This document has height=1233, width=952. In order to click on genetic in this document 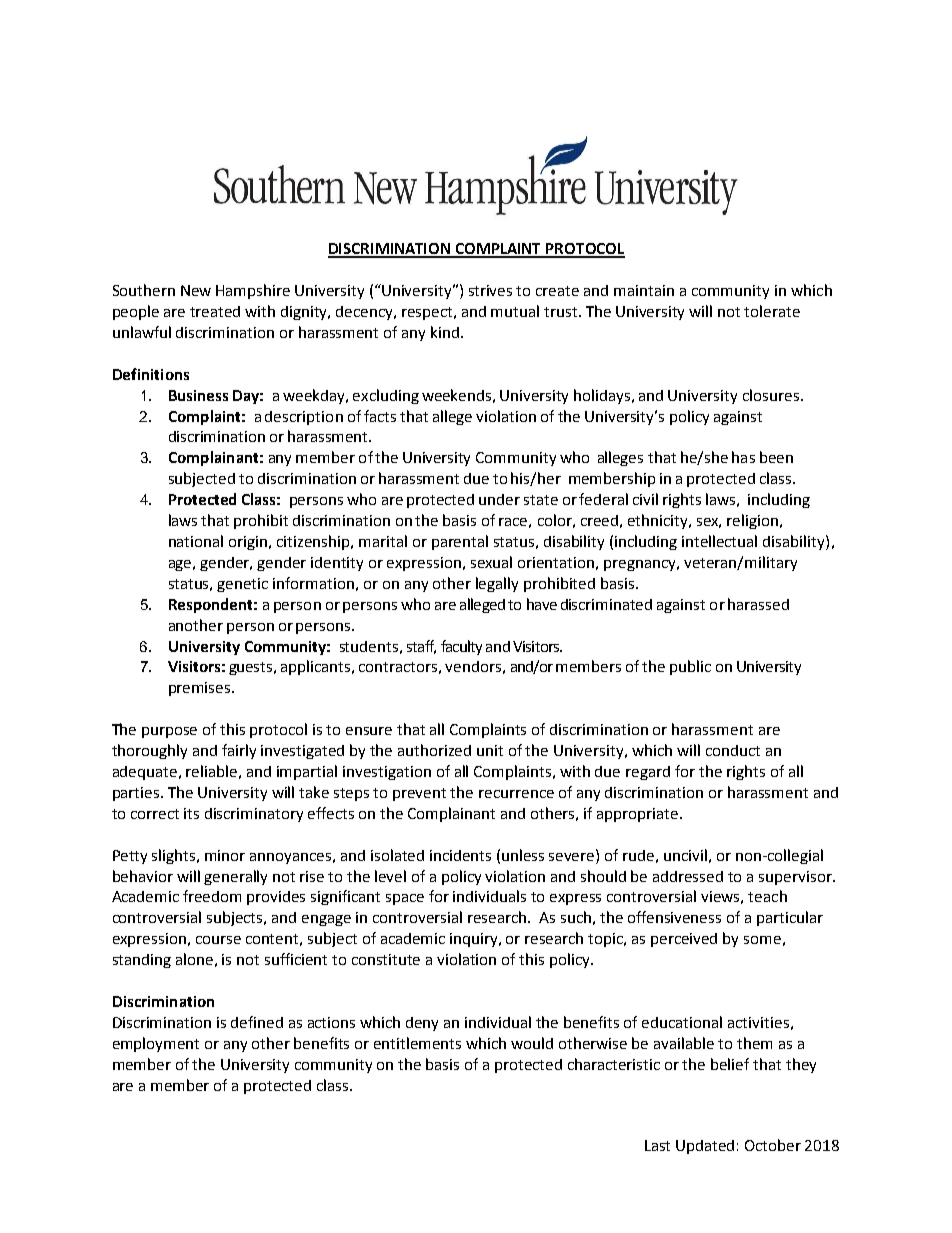, I will do `click(242, 585)`.
